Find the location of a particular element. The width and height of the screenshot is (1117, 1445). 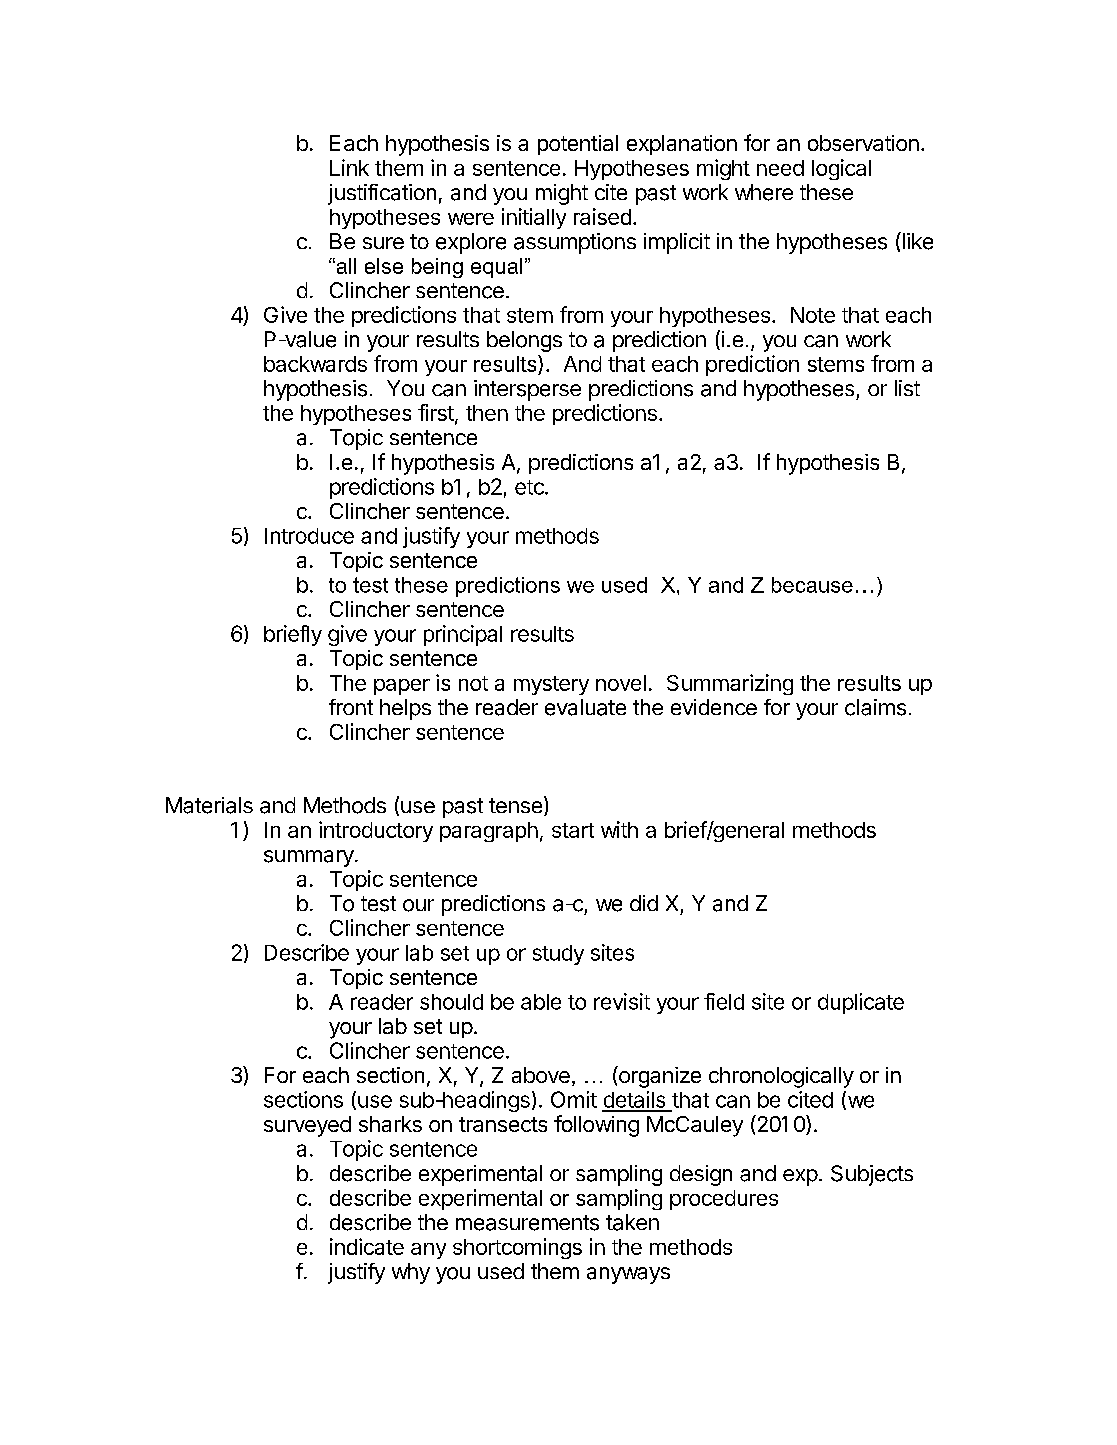

claims is located at coordinates (875, 707).
